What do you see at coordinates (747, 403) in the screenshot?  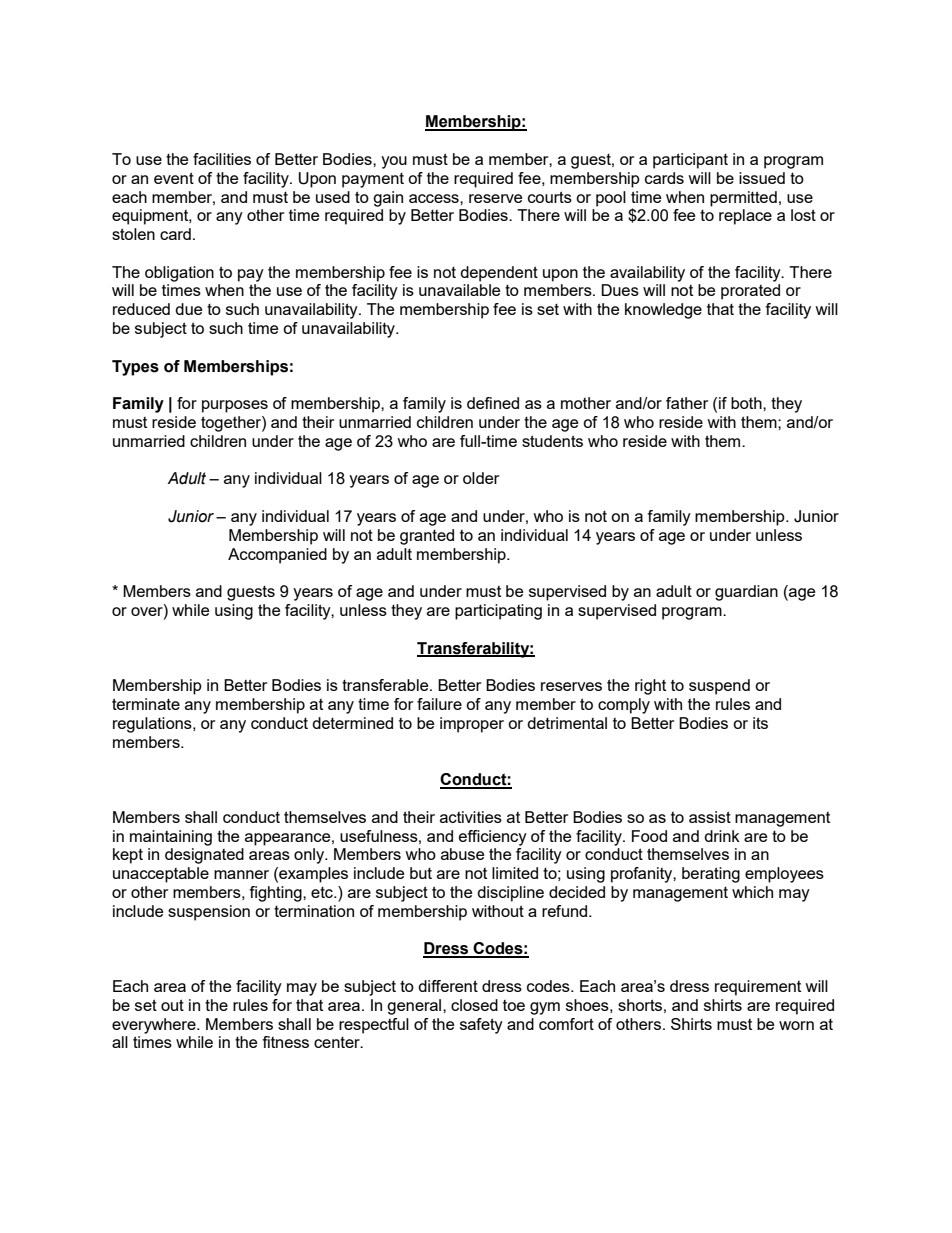 I see `both` at bounding box center [747, 403].
